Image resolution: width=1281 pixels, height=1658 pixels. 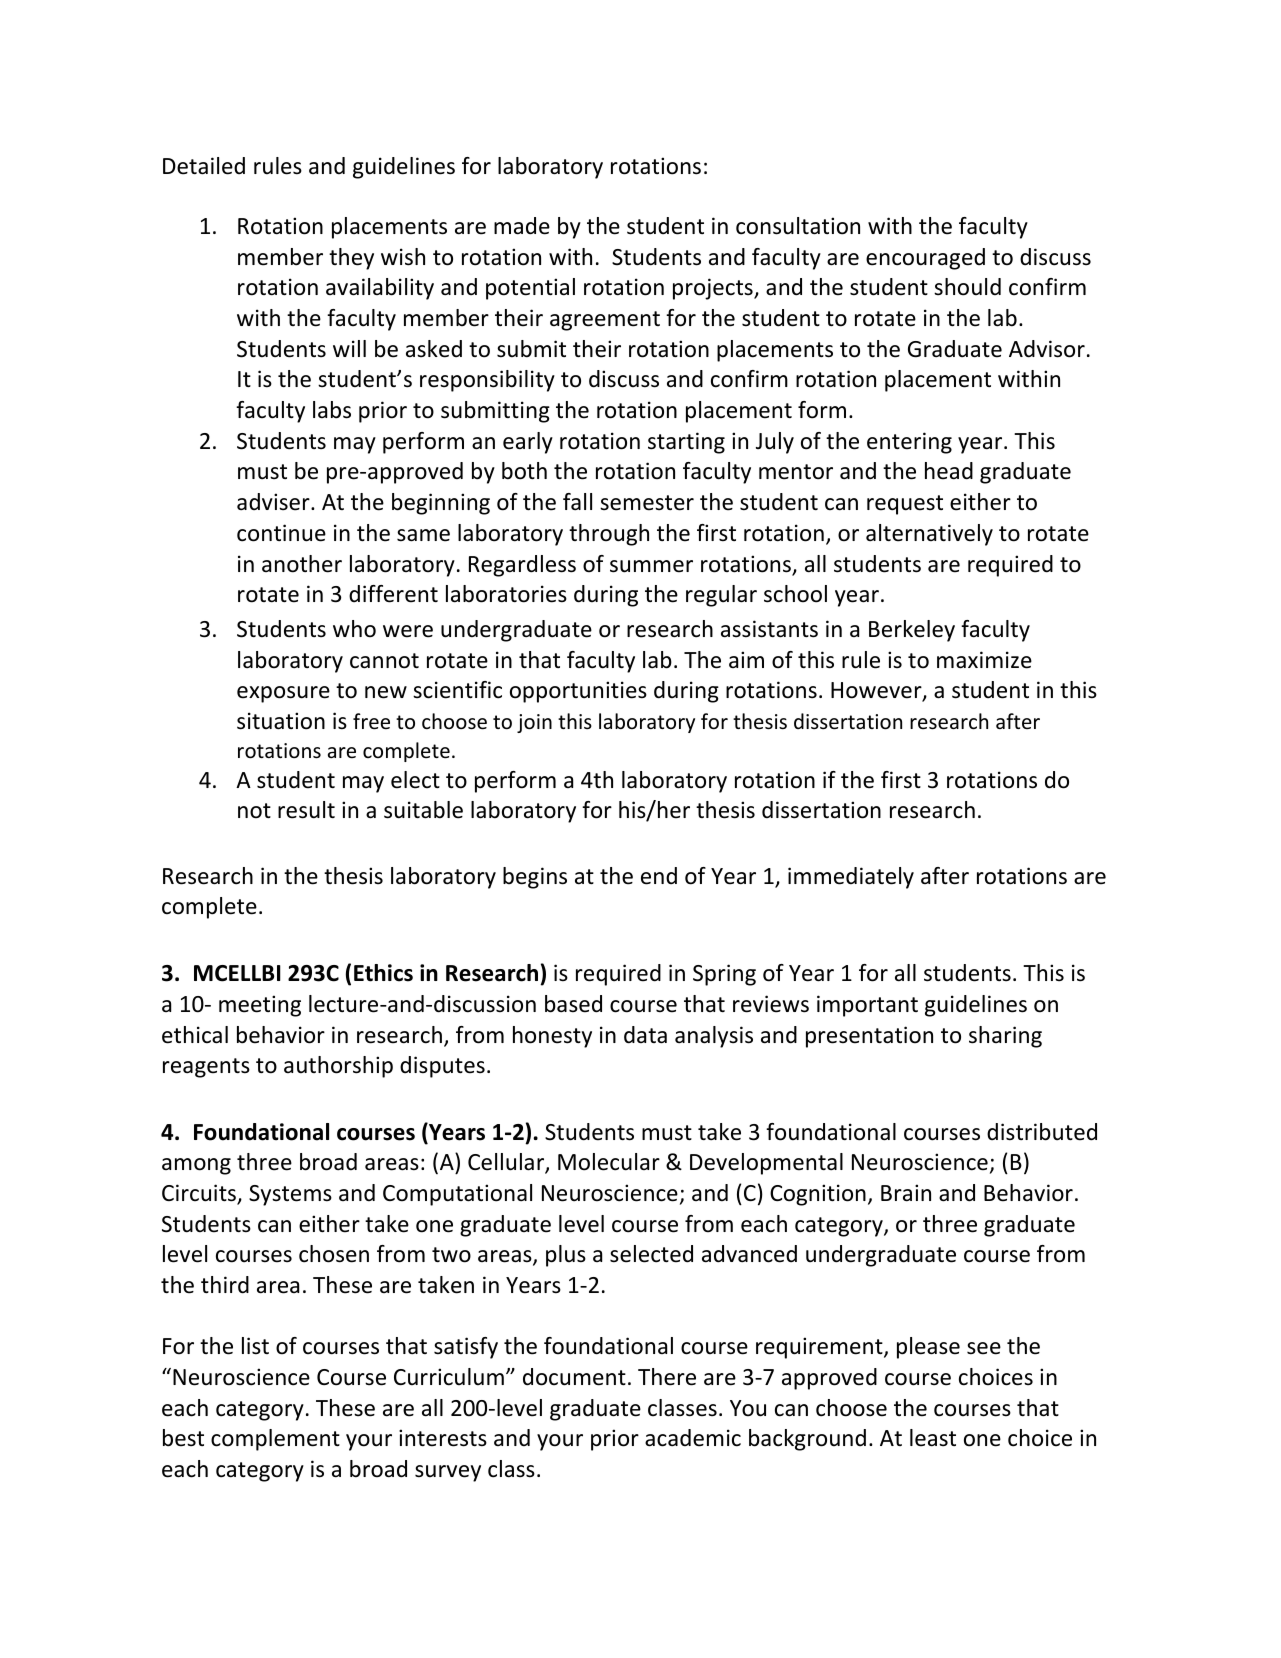 What do you see at coordinates (302, 564) in the screenshot?
I see `another` at bounding box center [302, 564].
